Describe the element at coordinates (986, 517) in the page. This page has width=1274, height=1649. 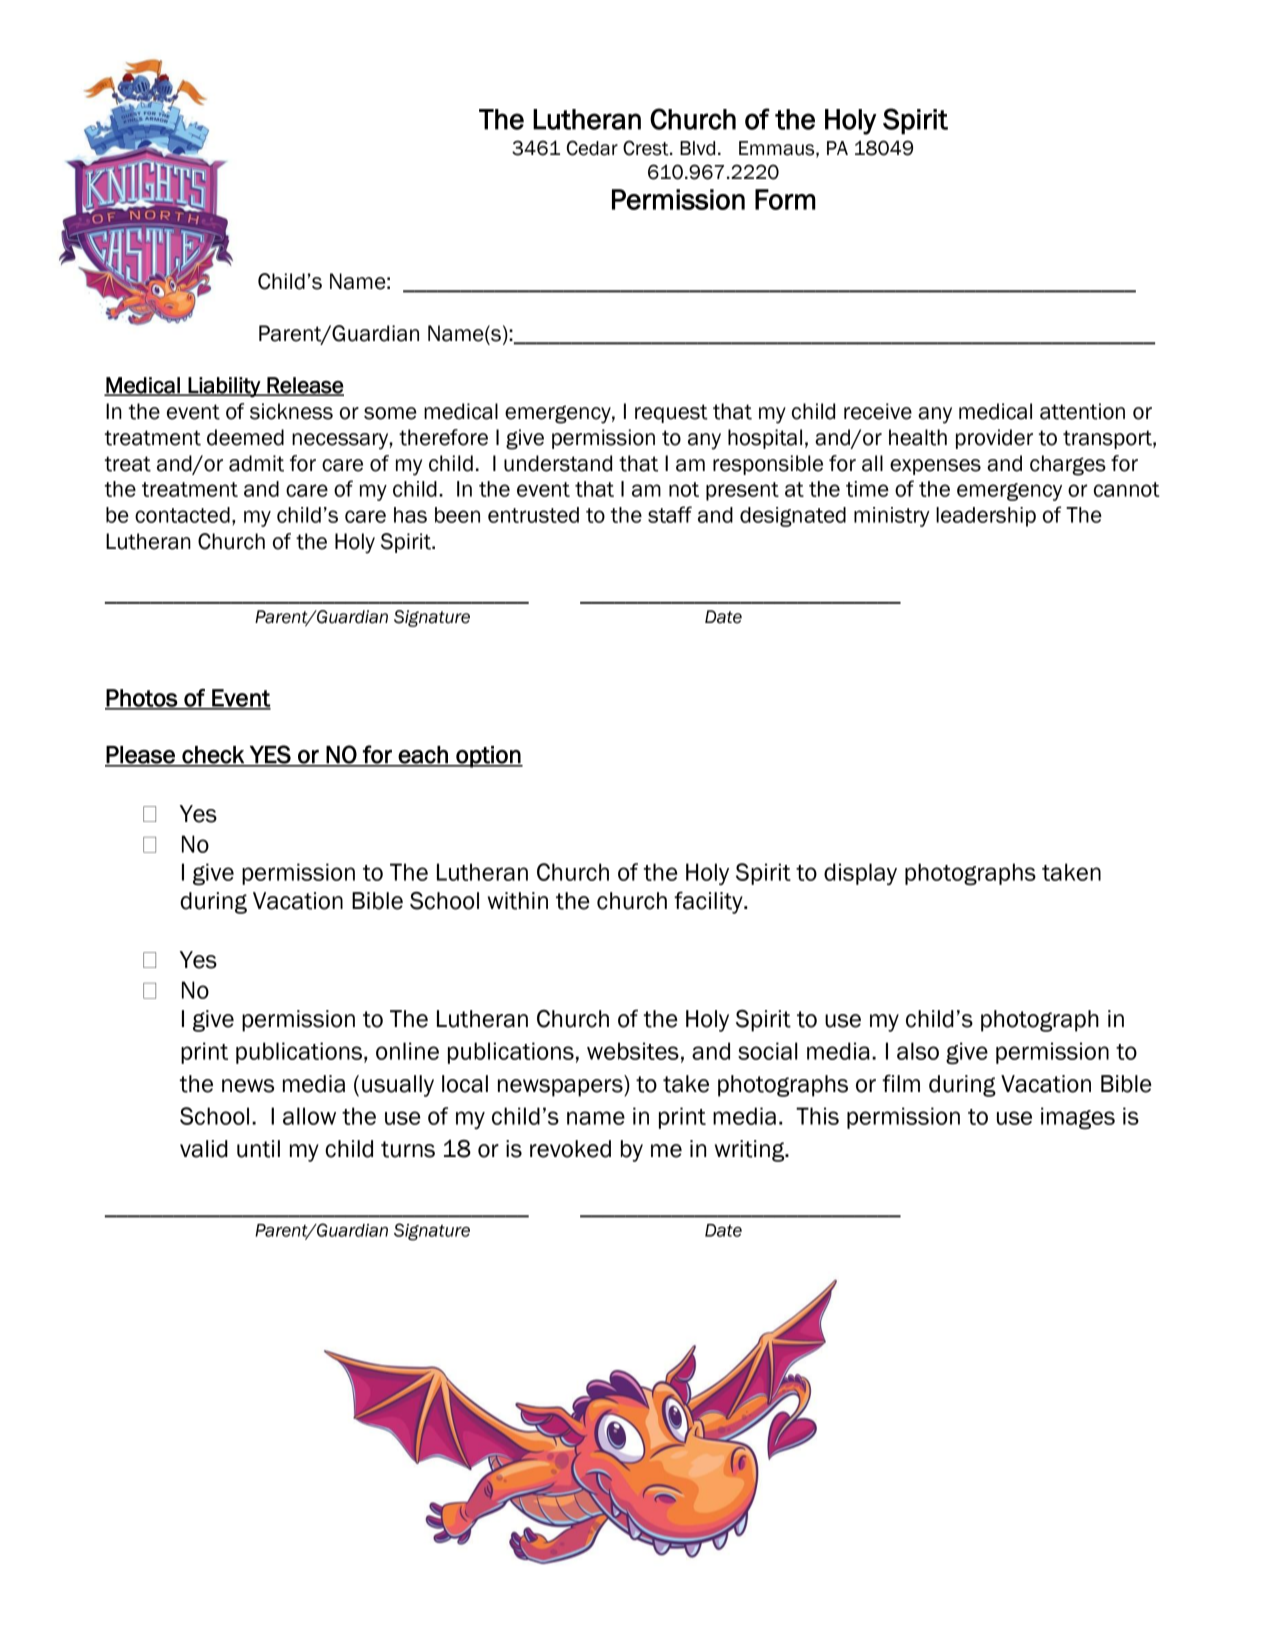
I see `leadership` at that location.
